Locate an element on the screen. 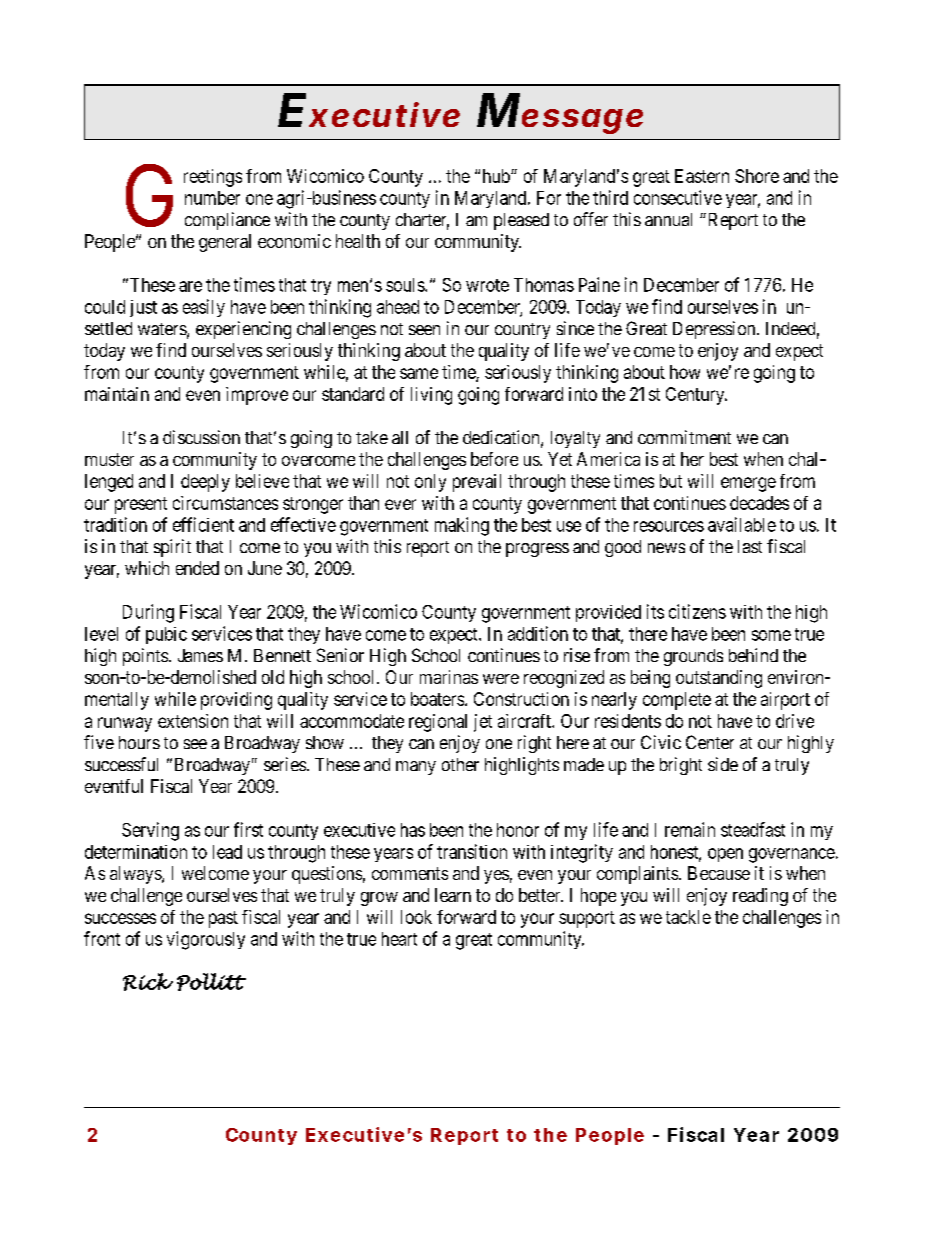 This screenshot has width=952, height=1233. pleased is located at coordinates (521, 221).
